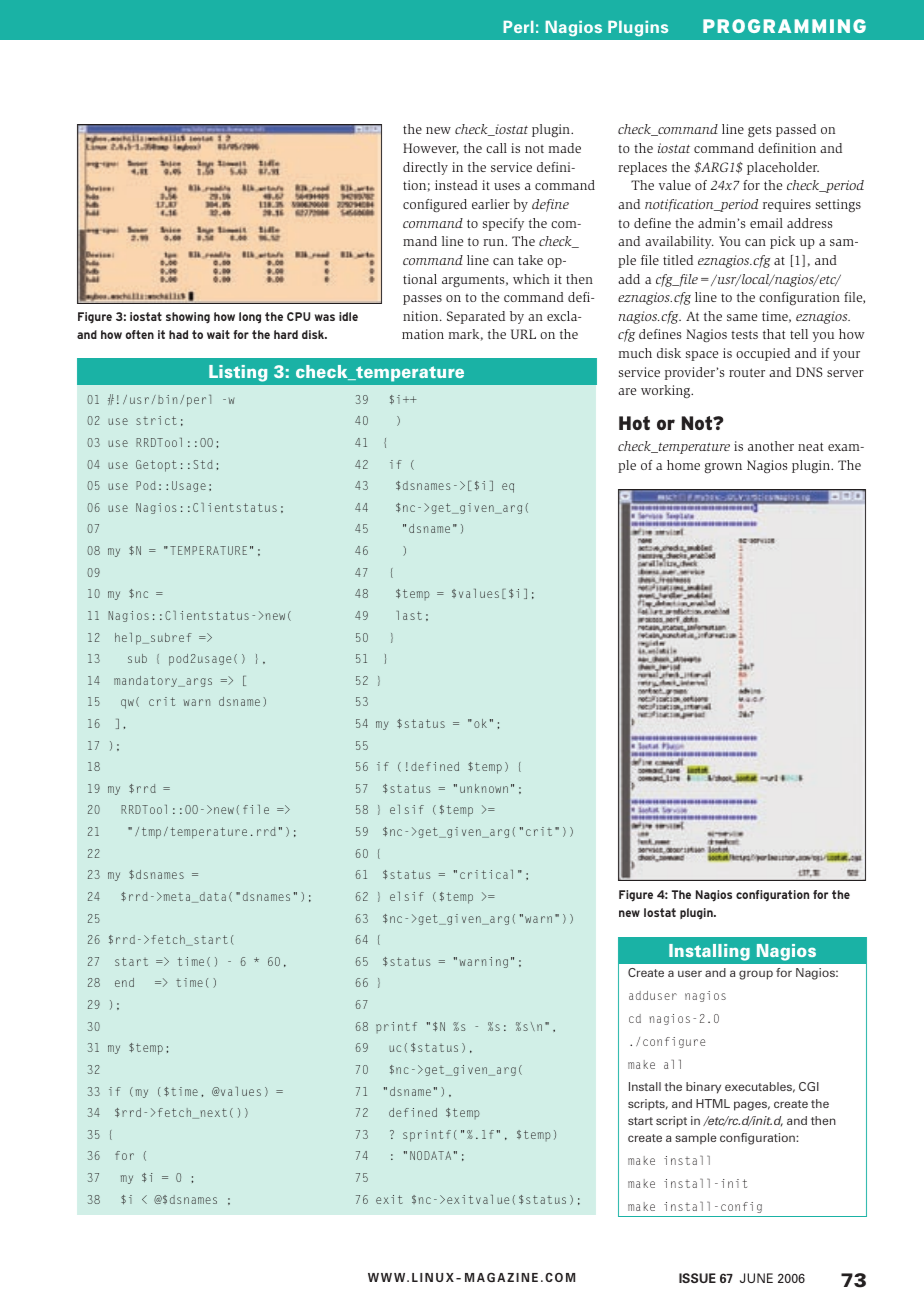 The image size is (924, 1308). Describe the element at coordinates (697, 1278) in the screenshot. I see `ISSUE` at that location.
